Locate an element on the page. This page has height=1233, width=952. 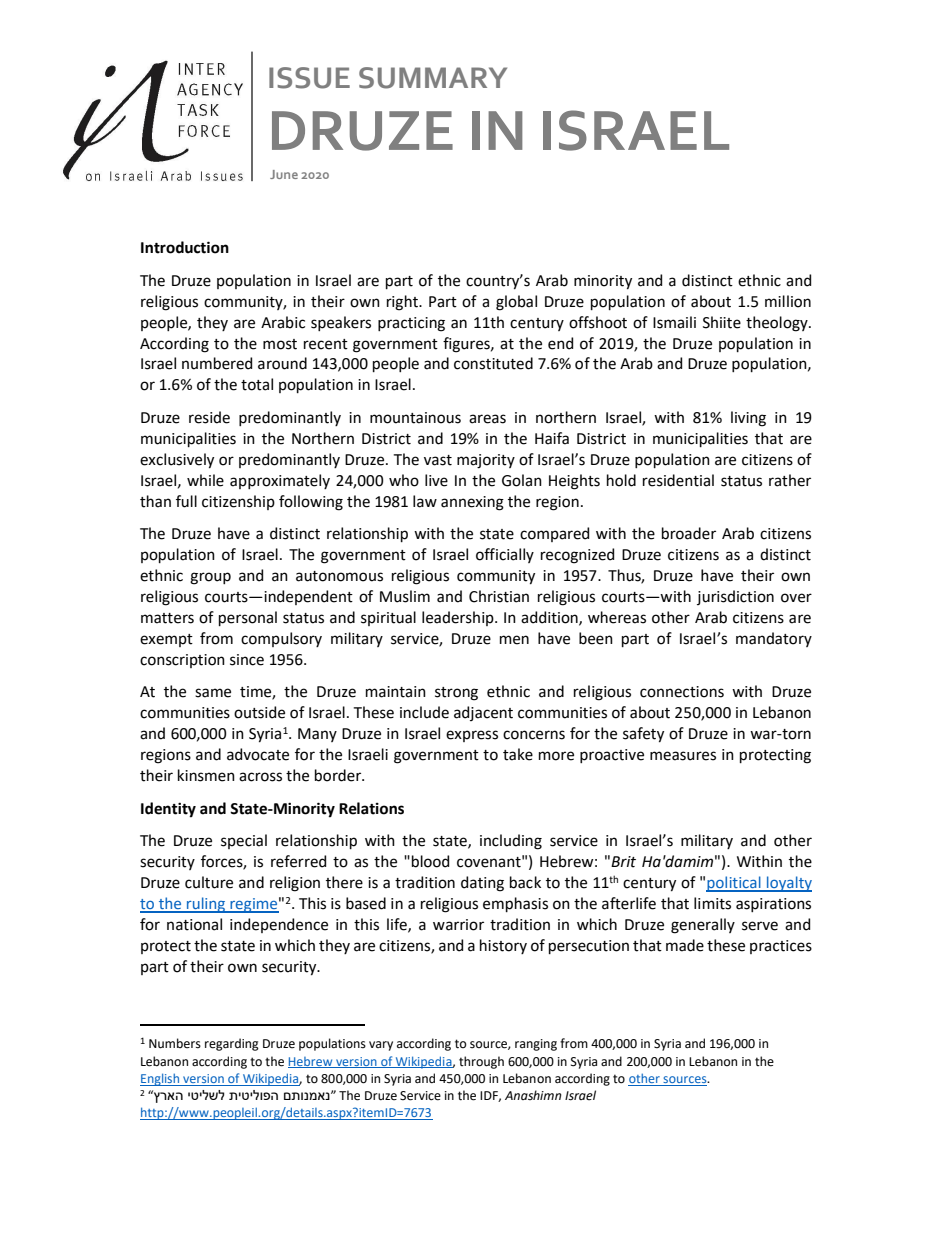
ISSUE is located at coordinates (309, 78).
